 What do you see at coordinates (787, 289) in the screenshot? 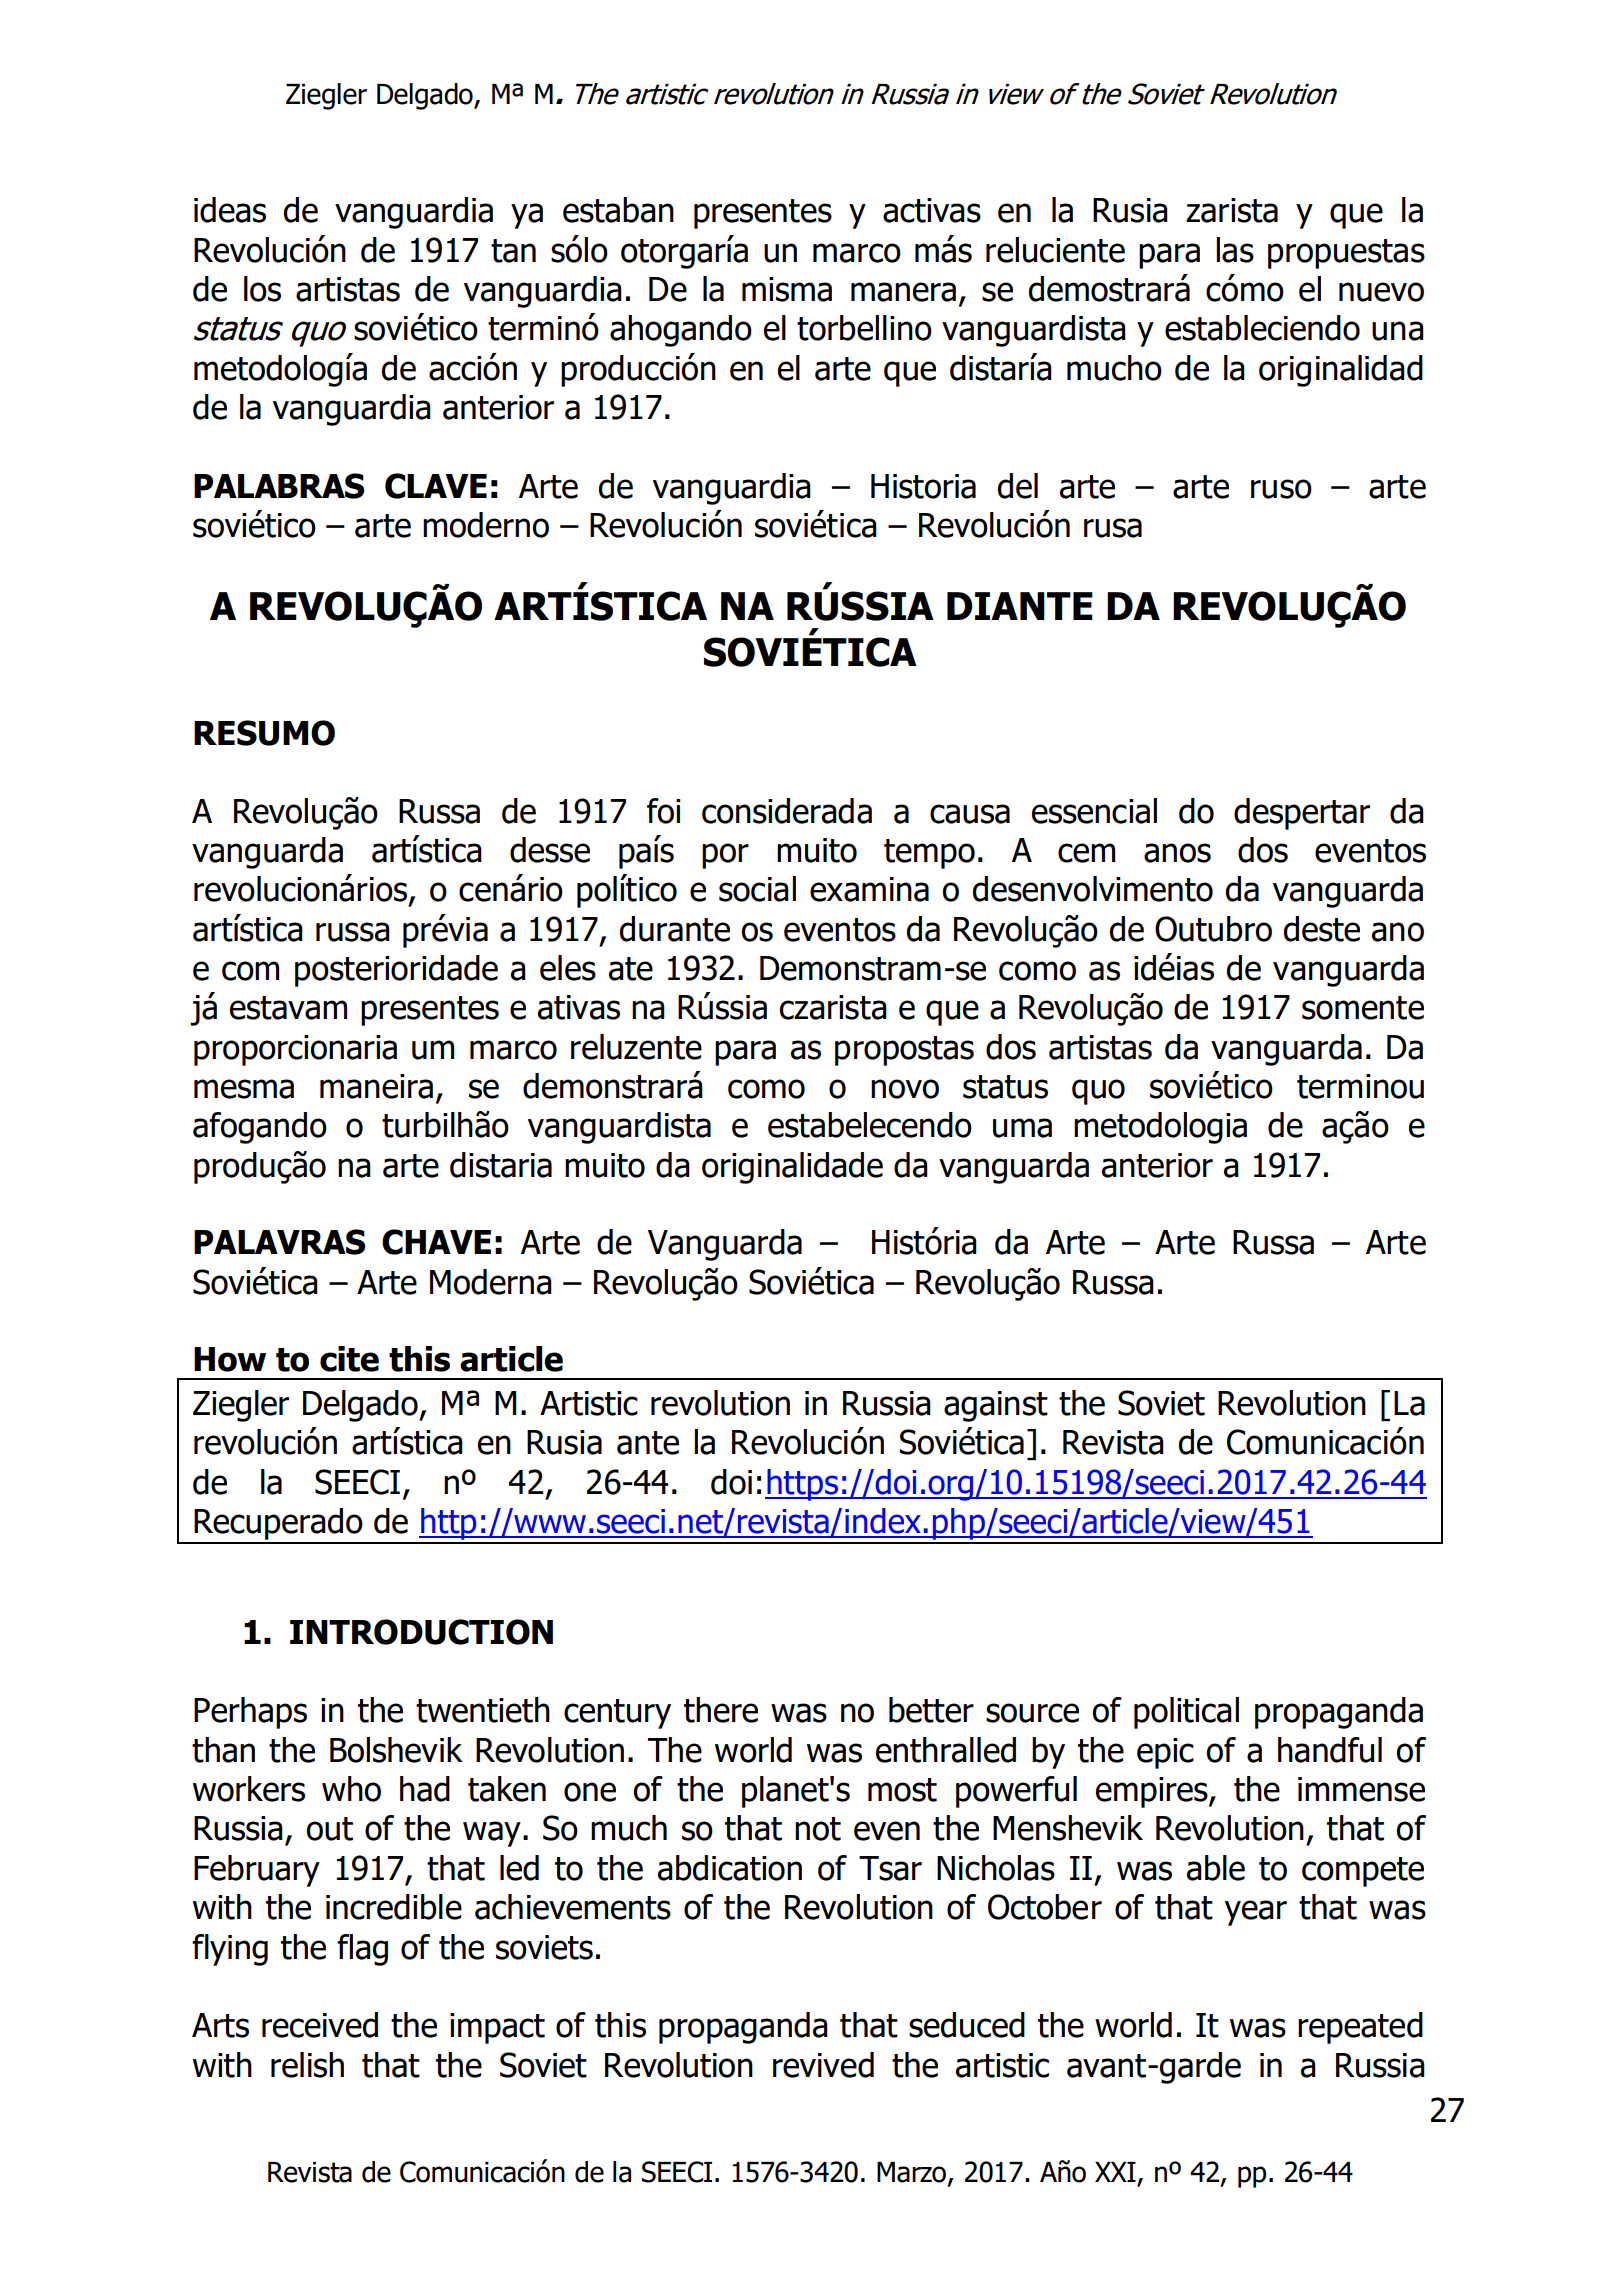
I see `misma` at bounding box center [787, 289].
